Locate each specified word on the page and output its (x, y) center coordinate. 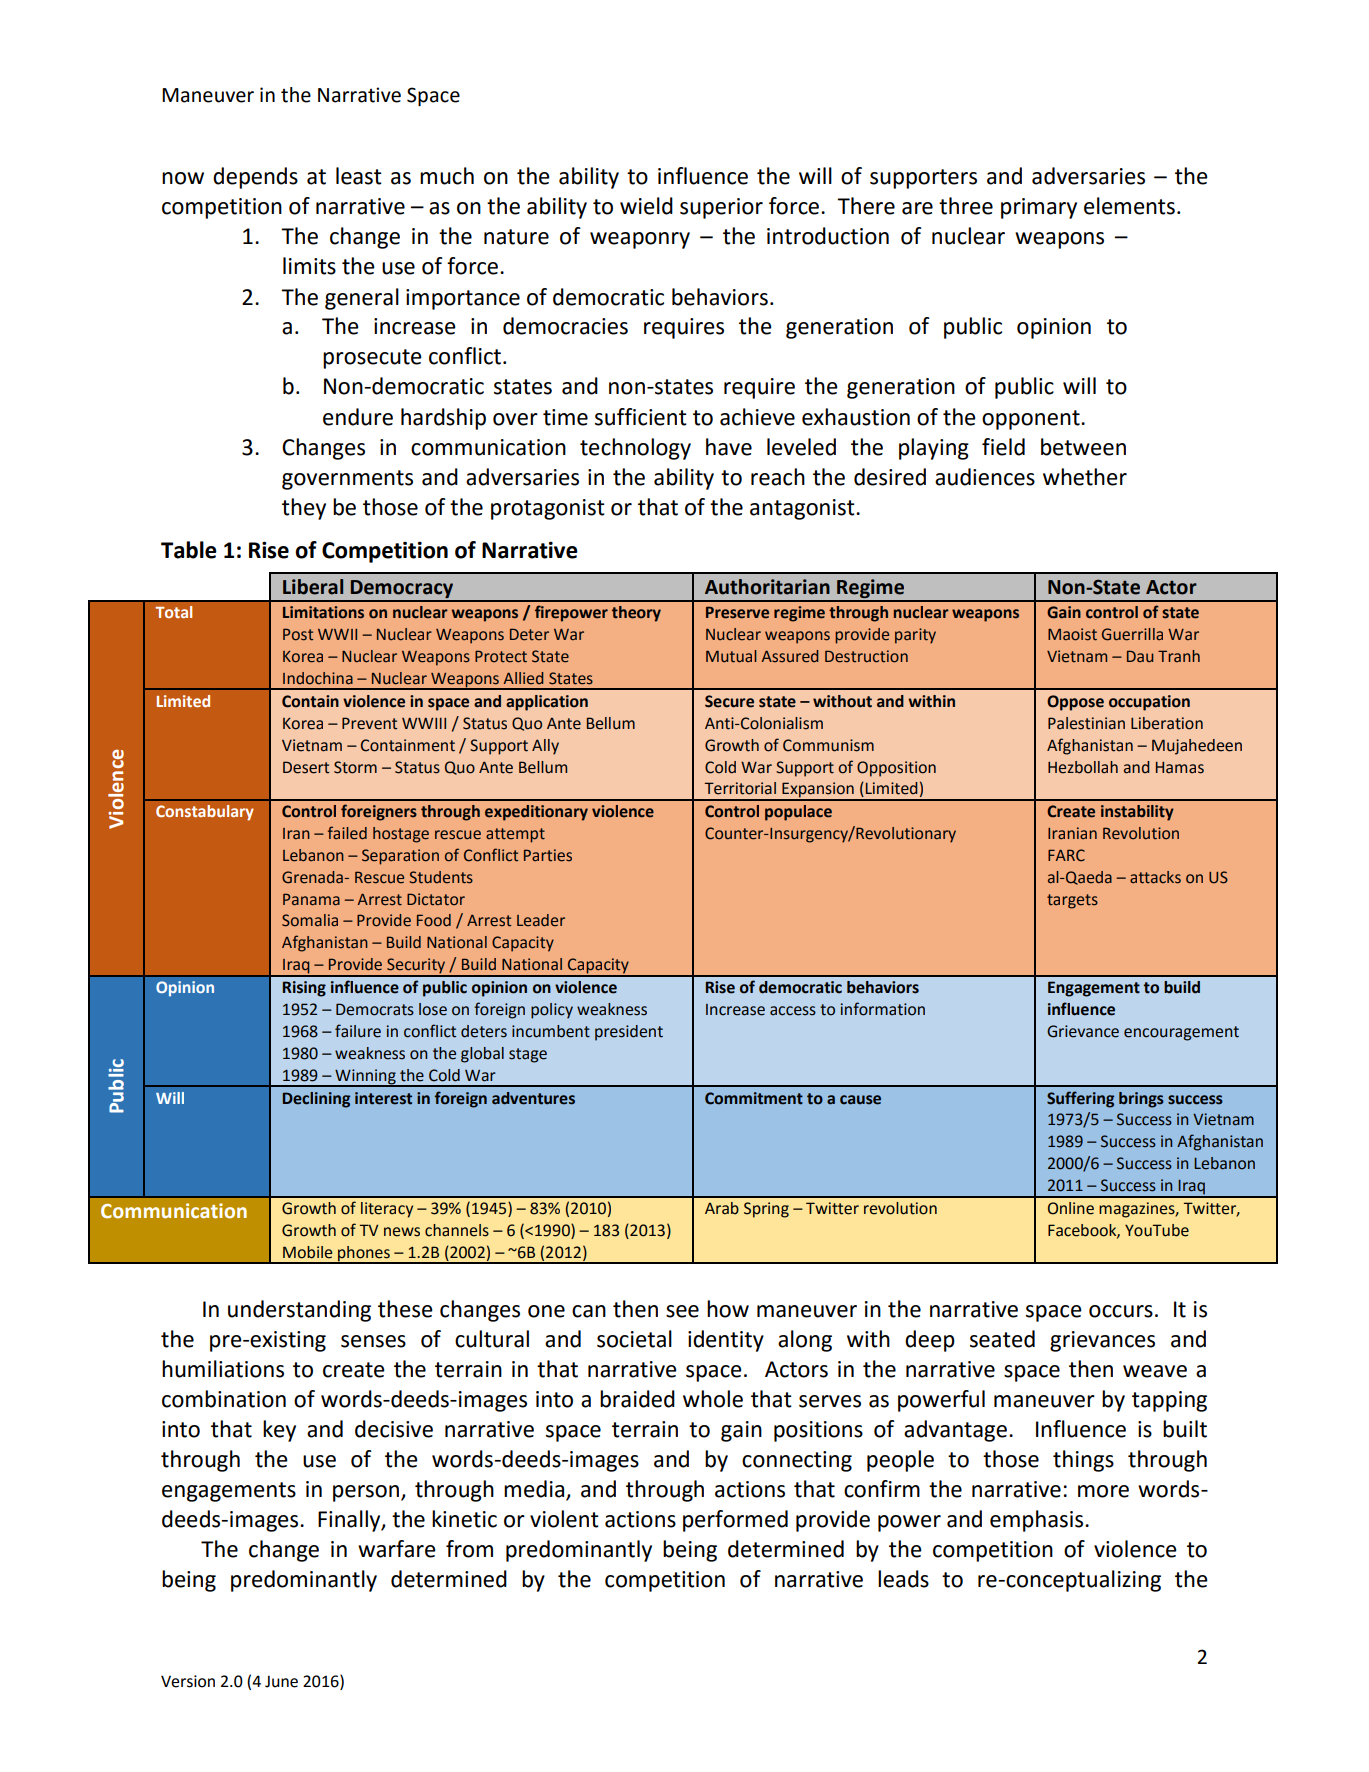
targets (1072, 901)
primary (1039, 208)
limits (309, 266)
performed (735, 1521)
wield (646, 206)
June (281, 1681)
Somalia (310, 920)
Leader (541, 920)
